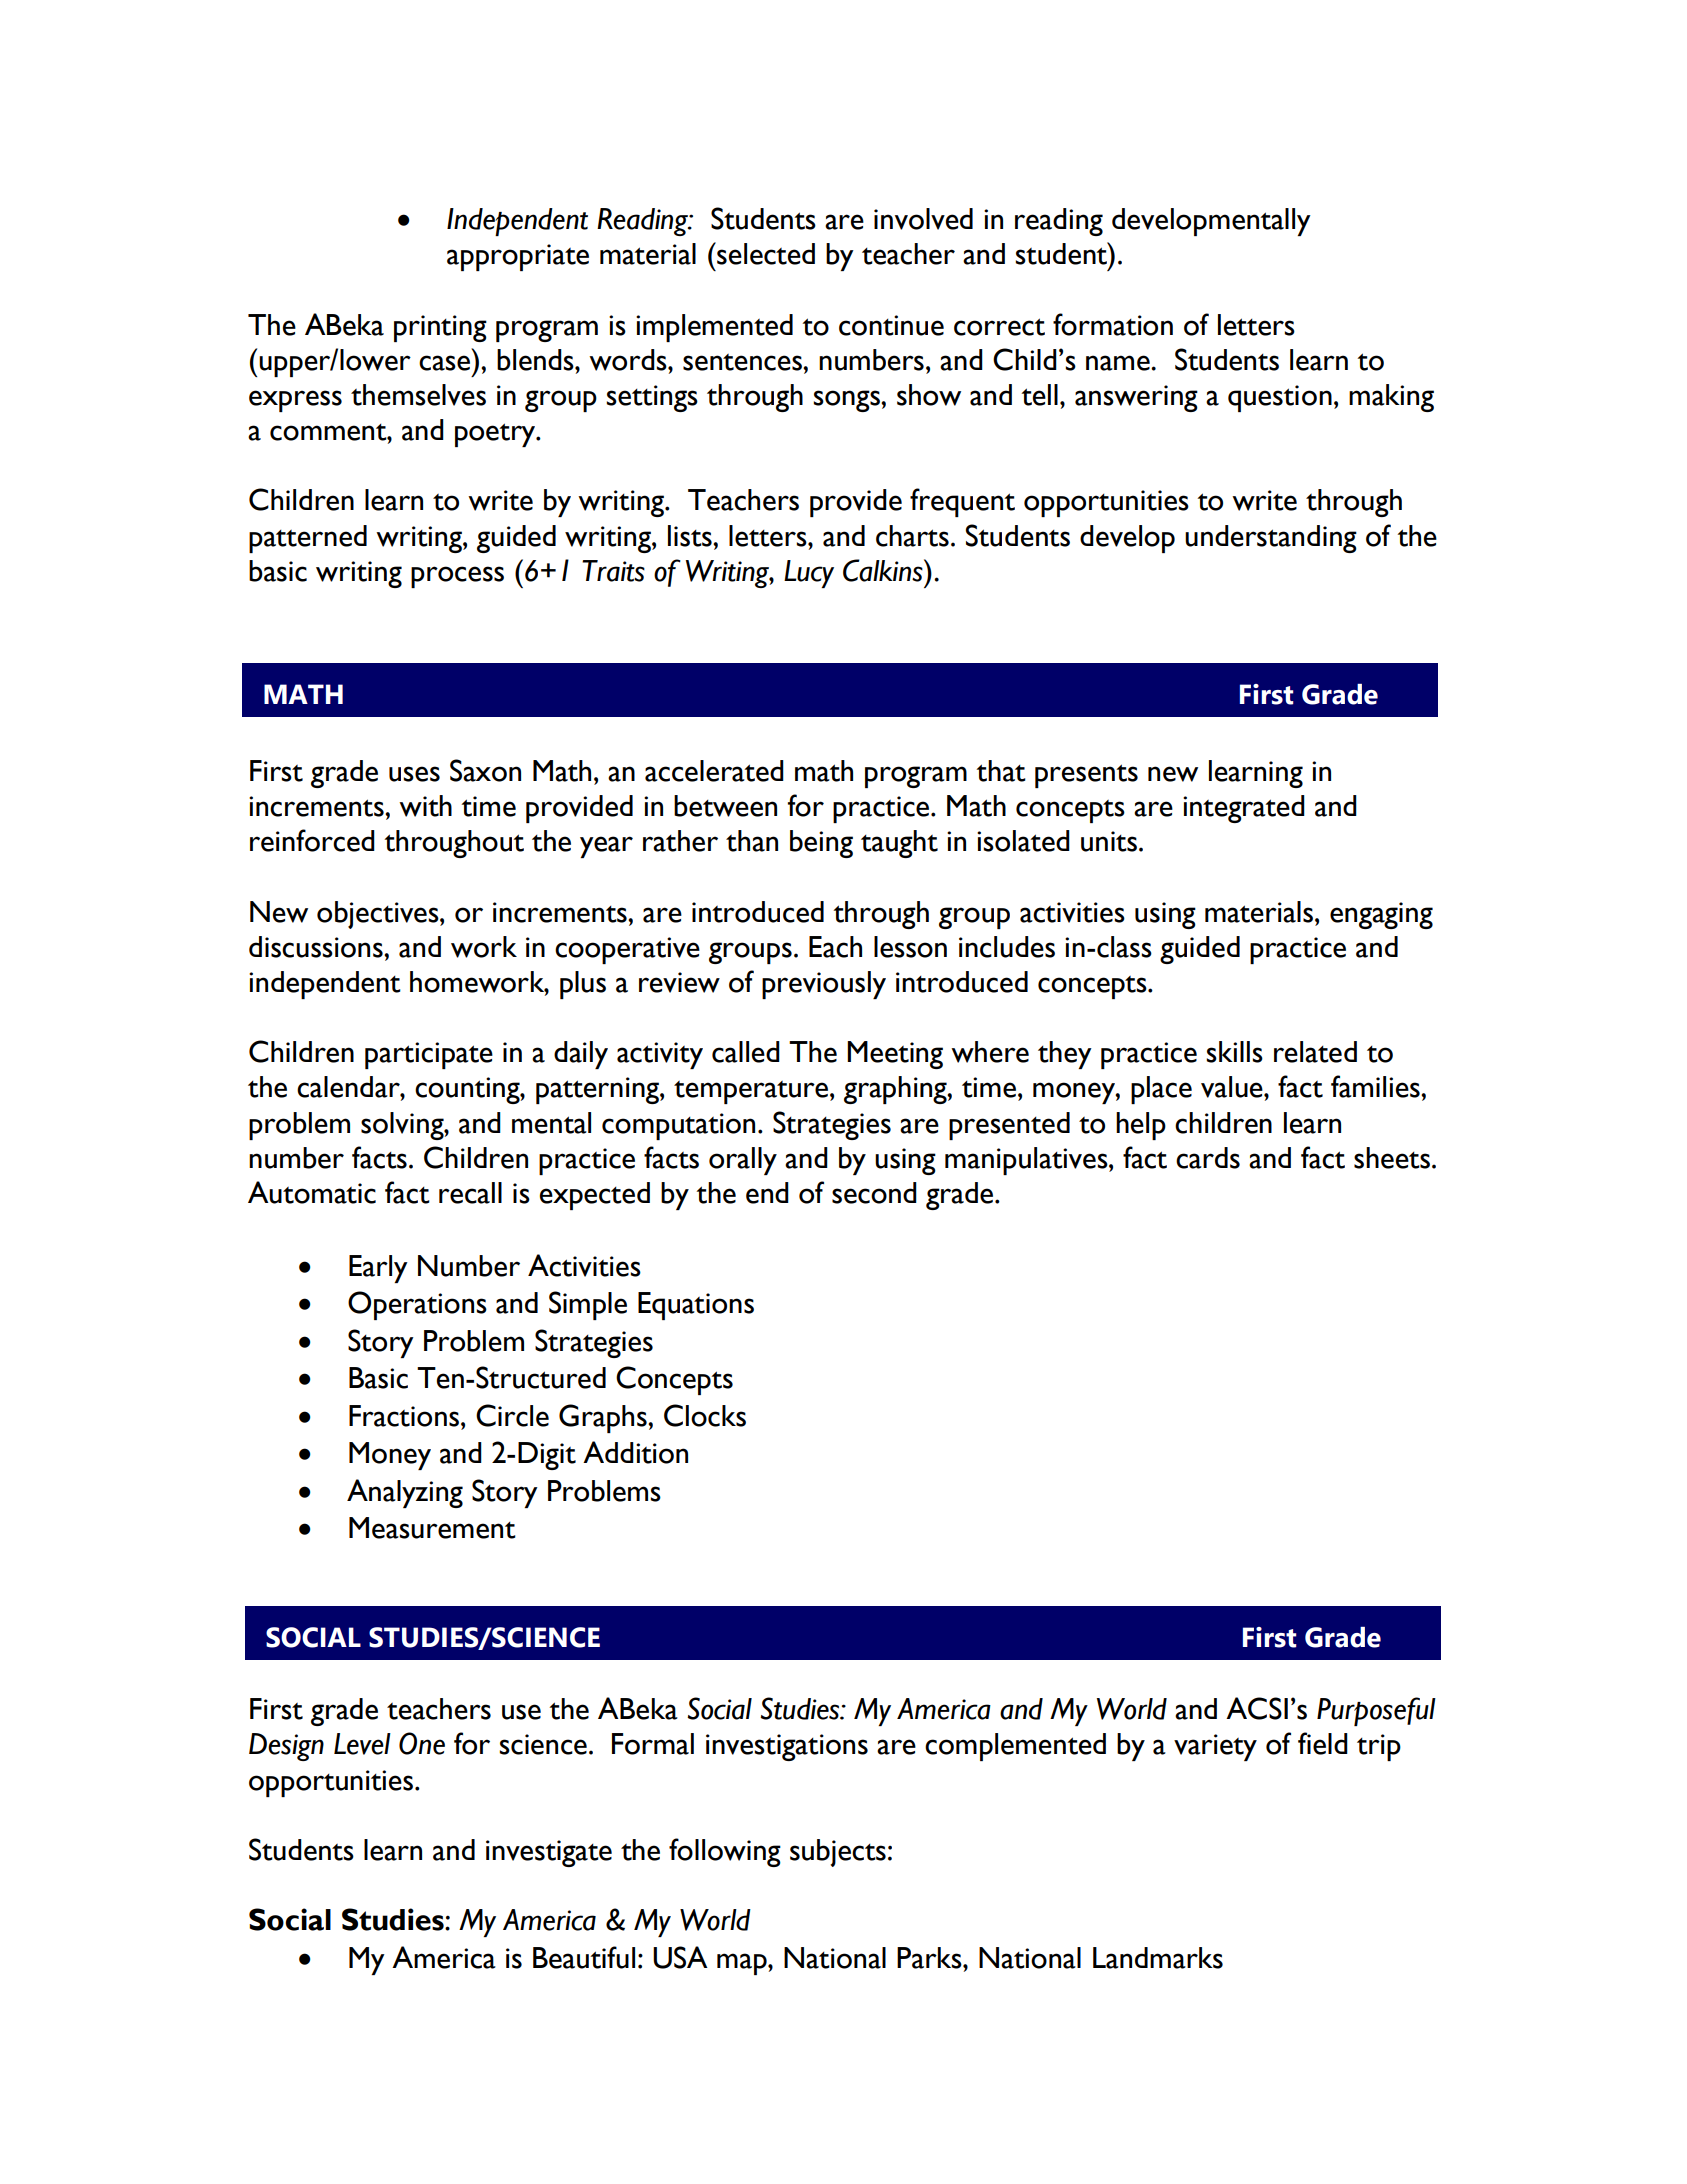 This screenshot has width=1687, height=2184. Describe the element at coordinates (405, 1416) in the screenshot. I see `Fractions` at that location.
